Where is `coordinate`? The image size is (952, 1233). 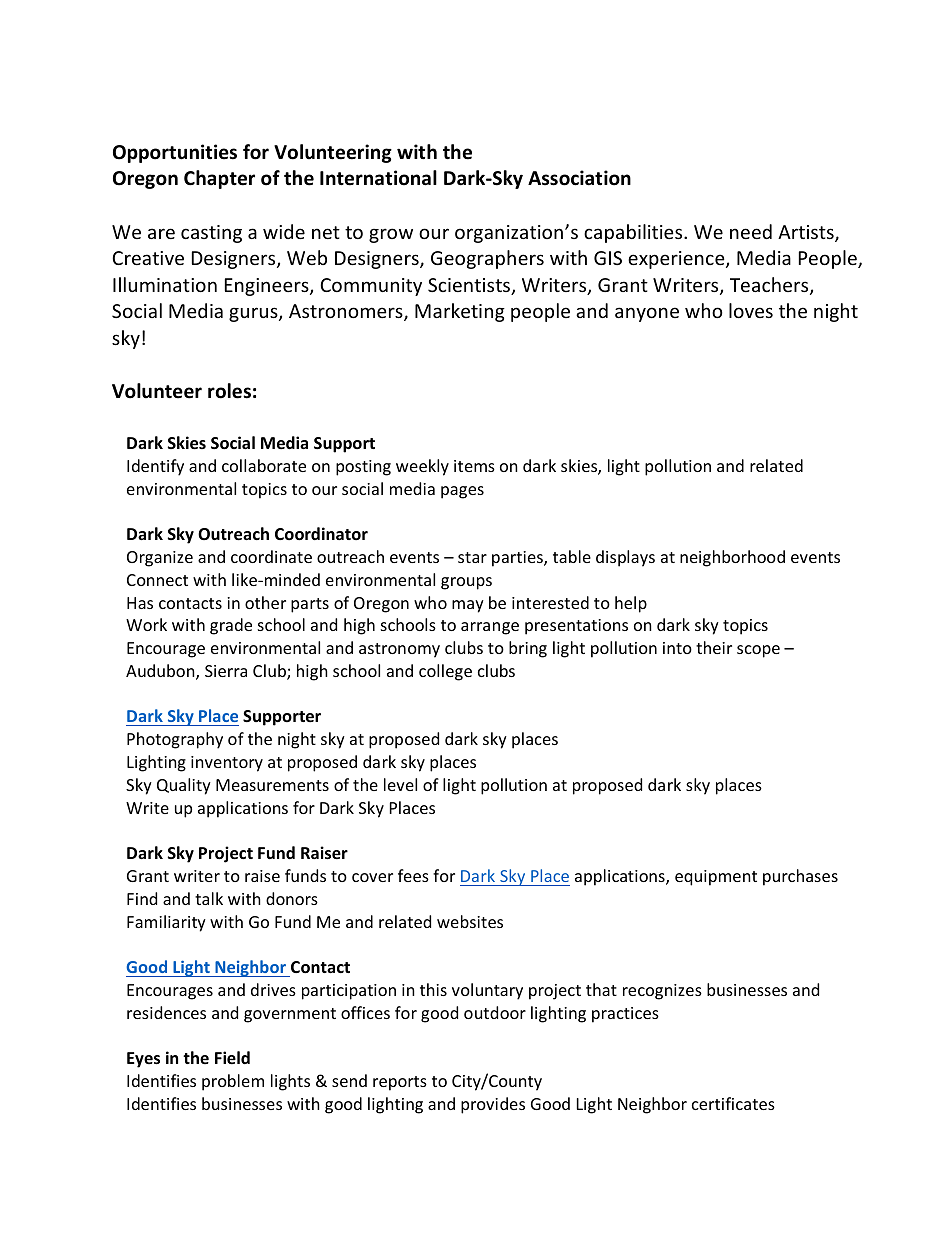 coordinate is located at coordinates (271, 556).
